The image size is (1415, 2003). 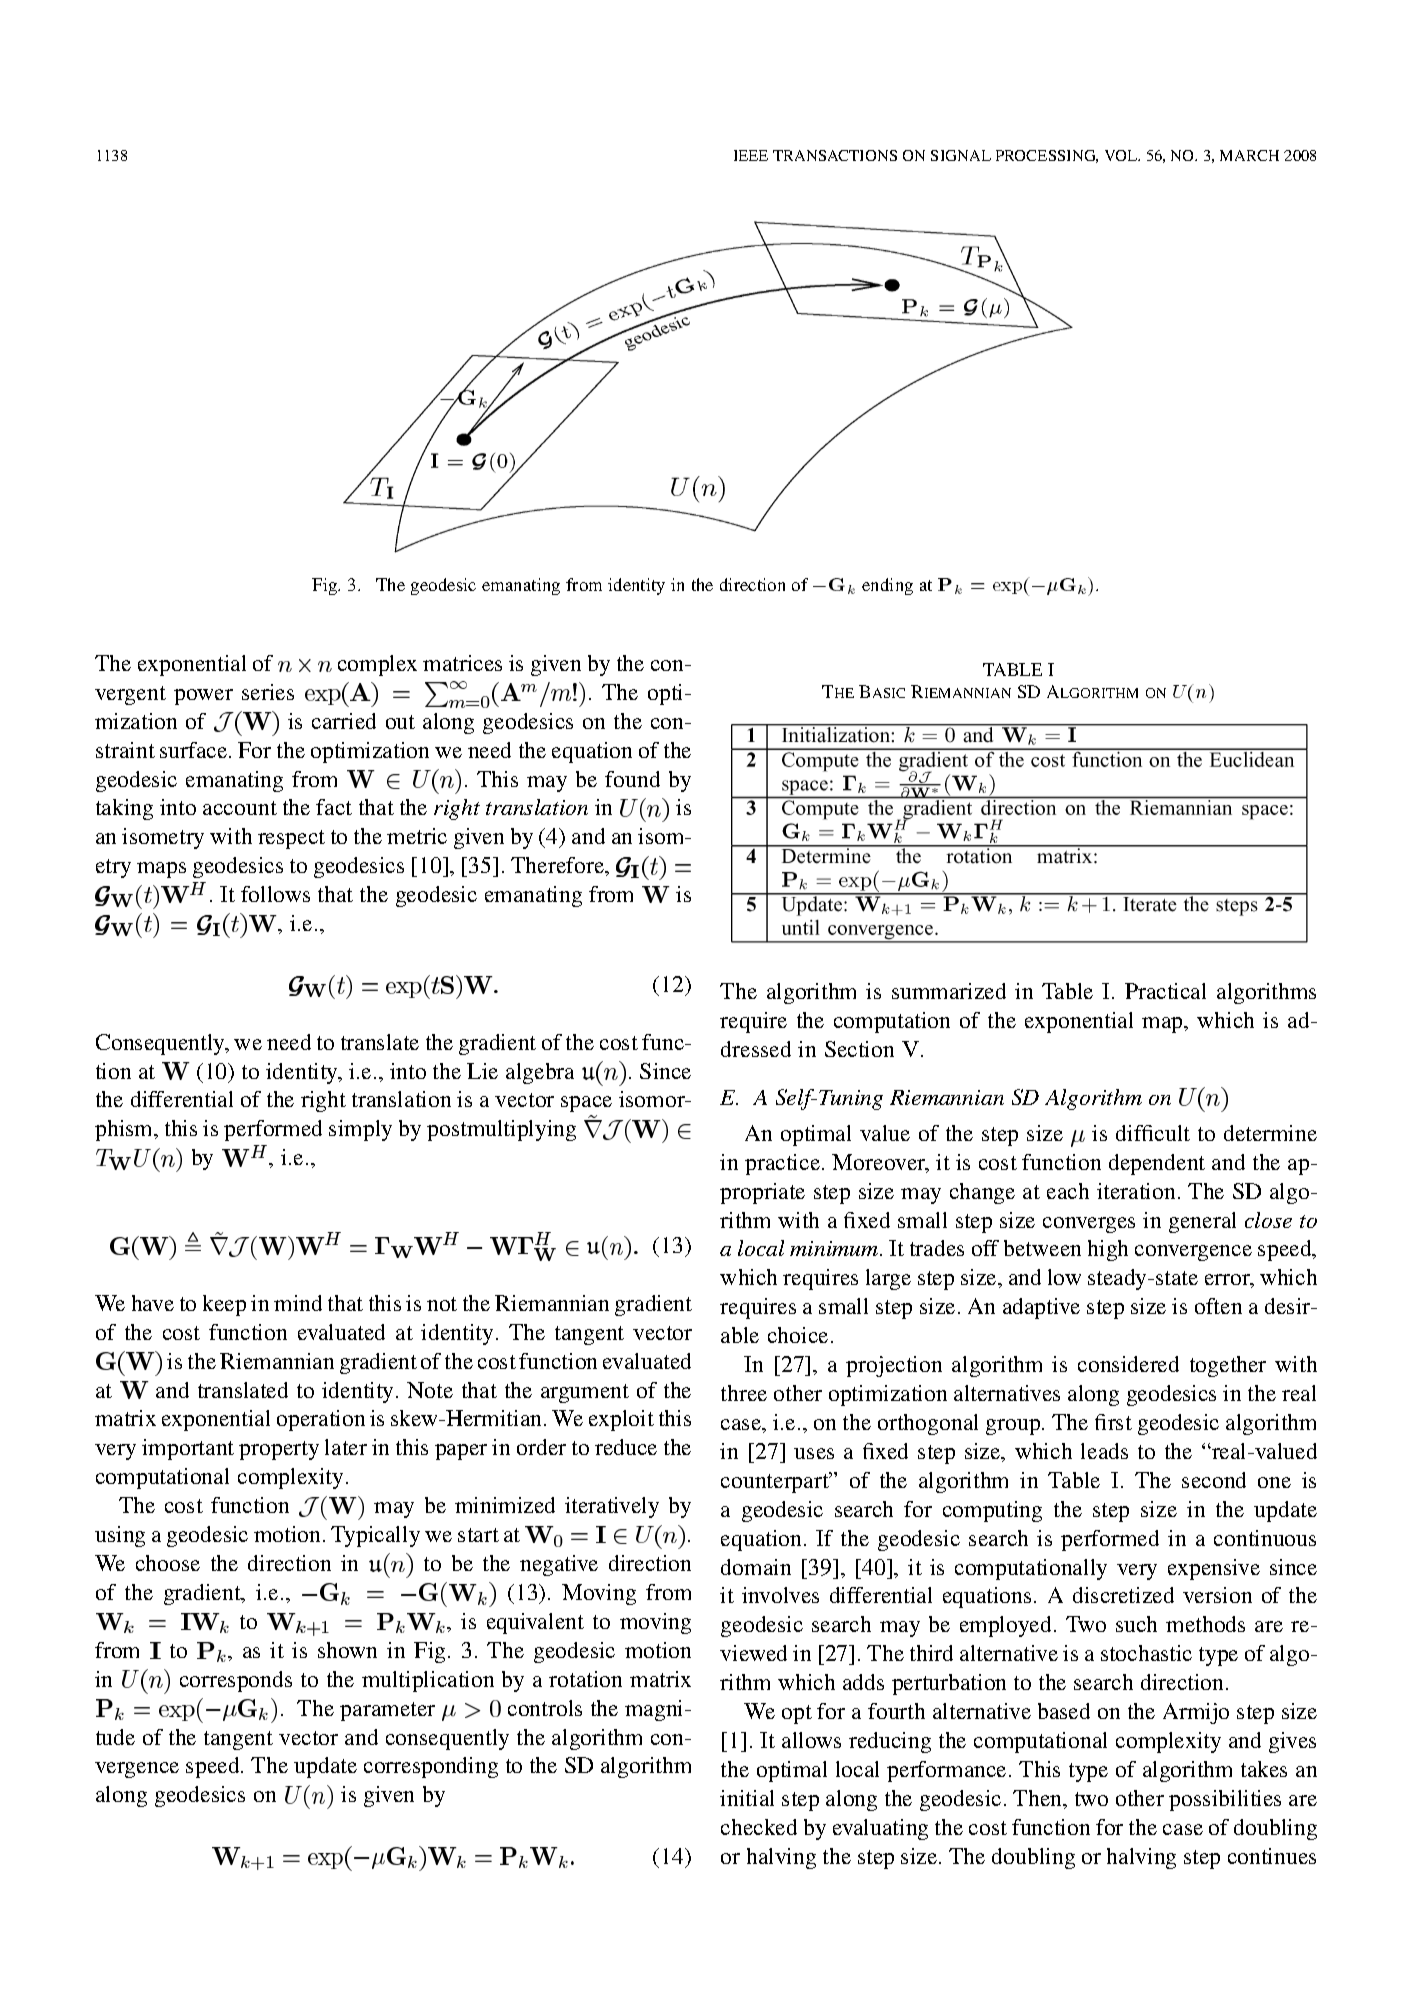 I want to click on corresponds, so click(x=236, y=1681).
